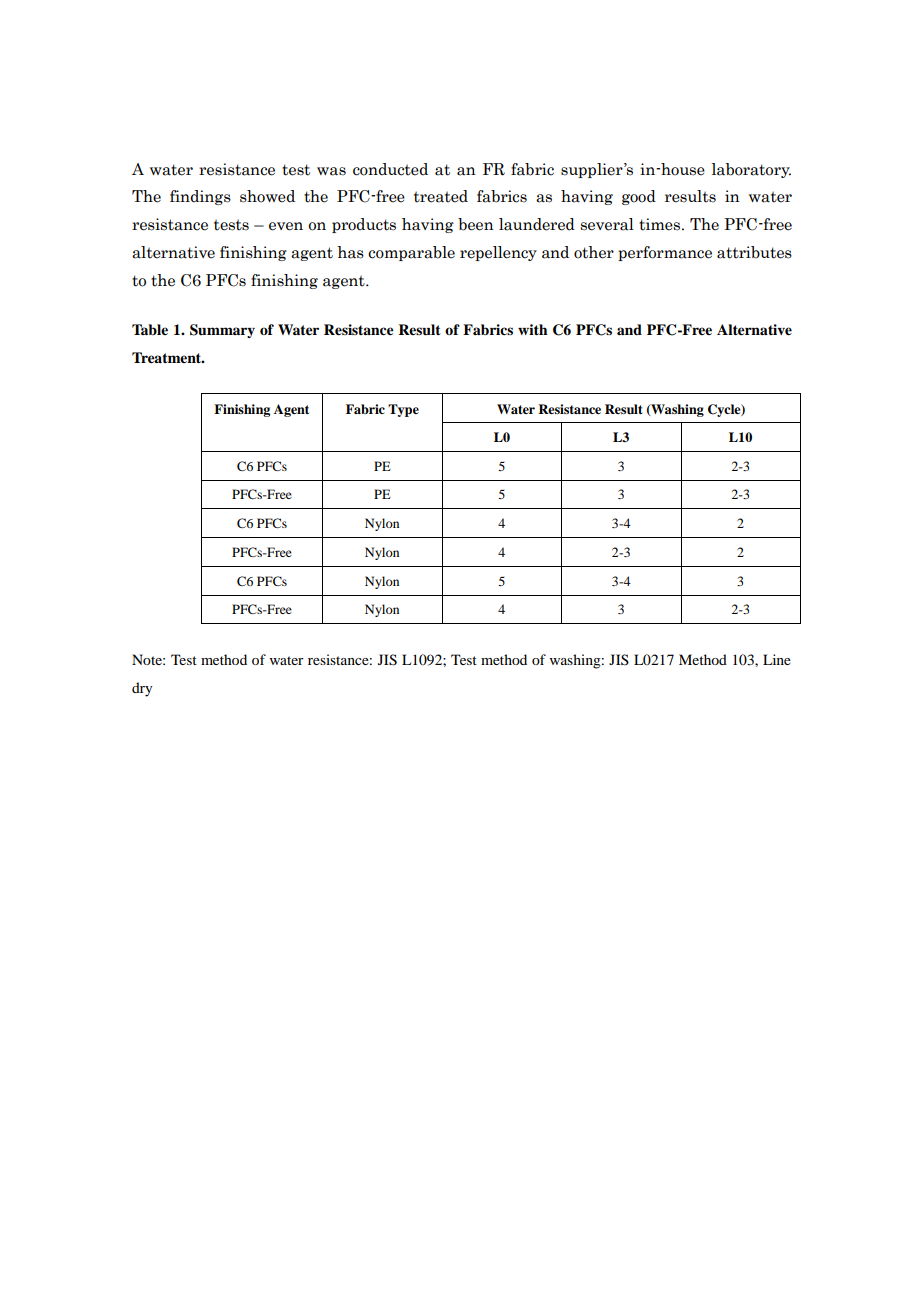  I want to click on Summary, so click(222, 331).
